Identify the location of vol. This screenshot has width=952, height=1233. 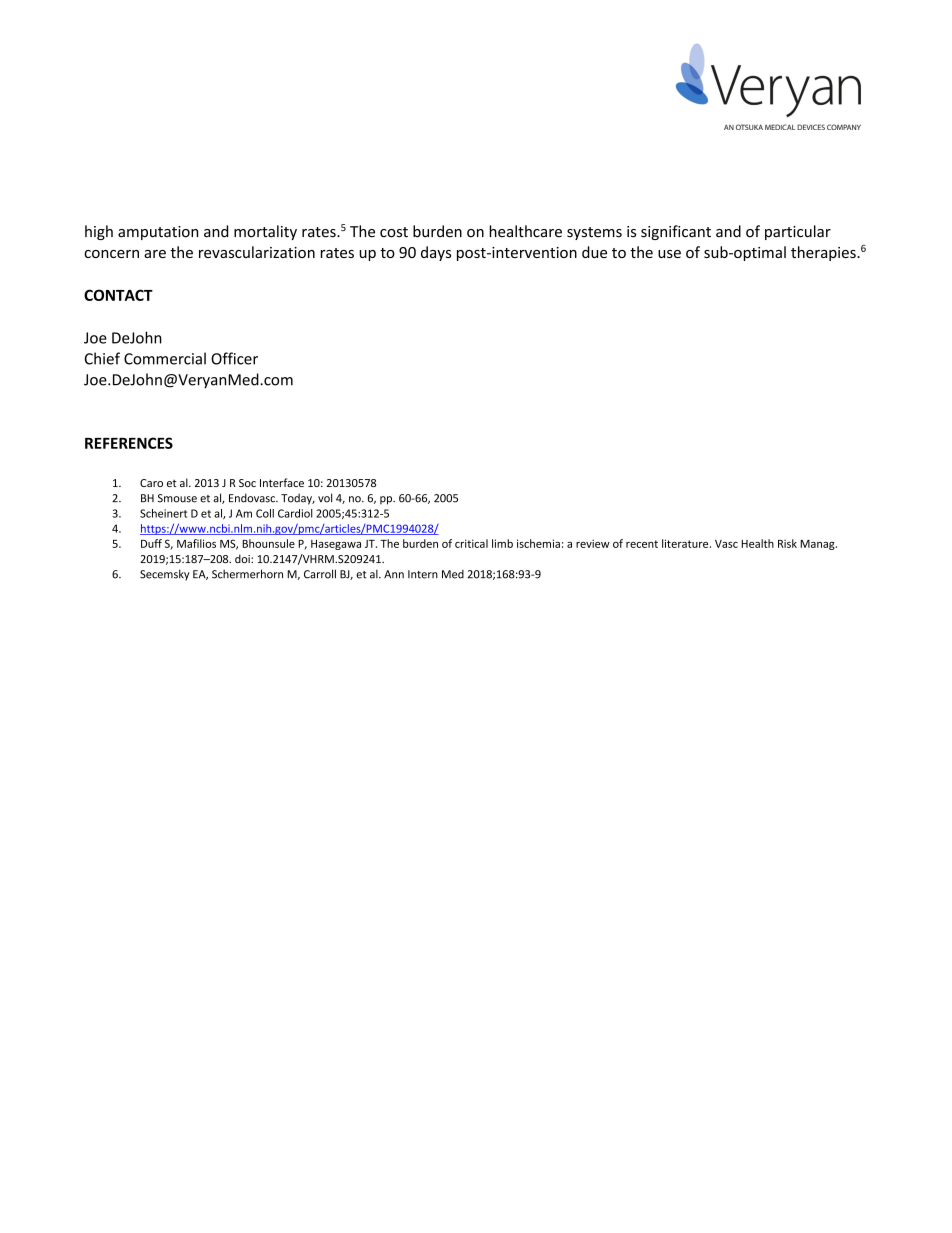
(325, 498).
